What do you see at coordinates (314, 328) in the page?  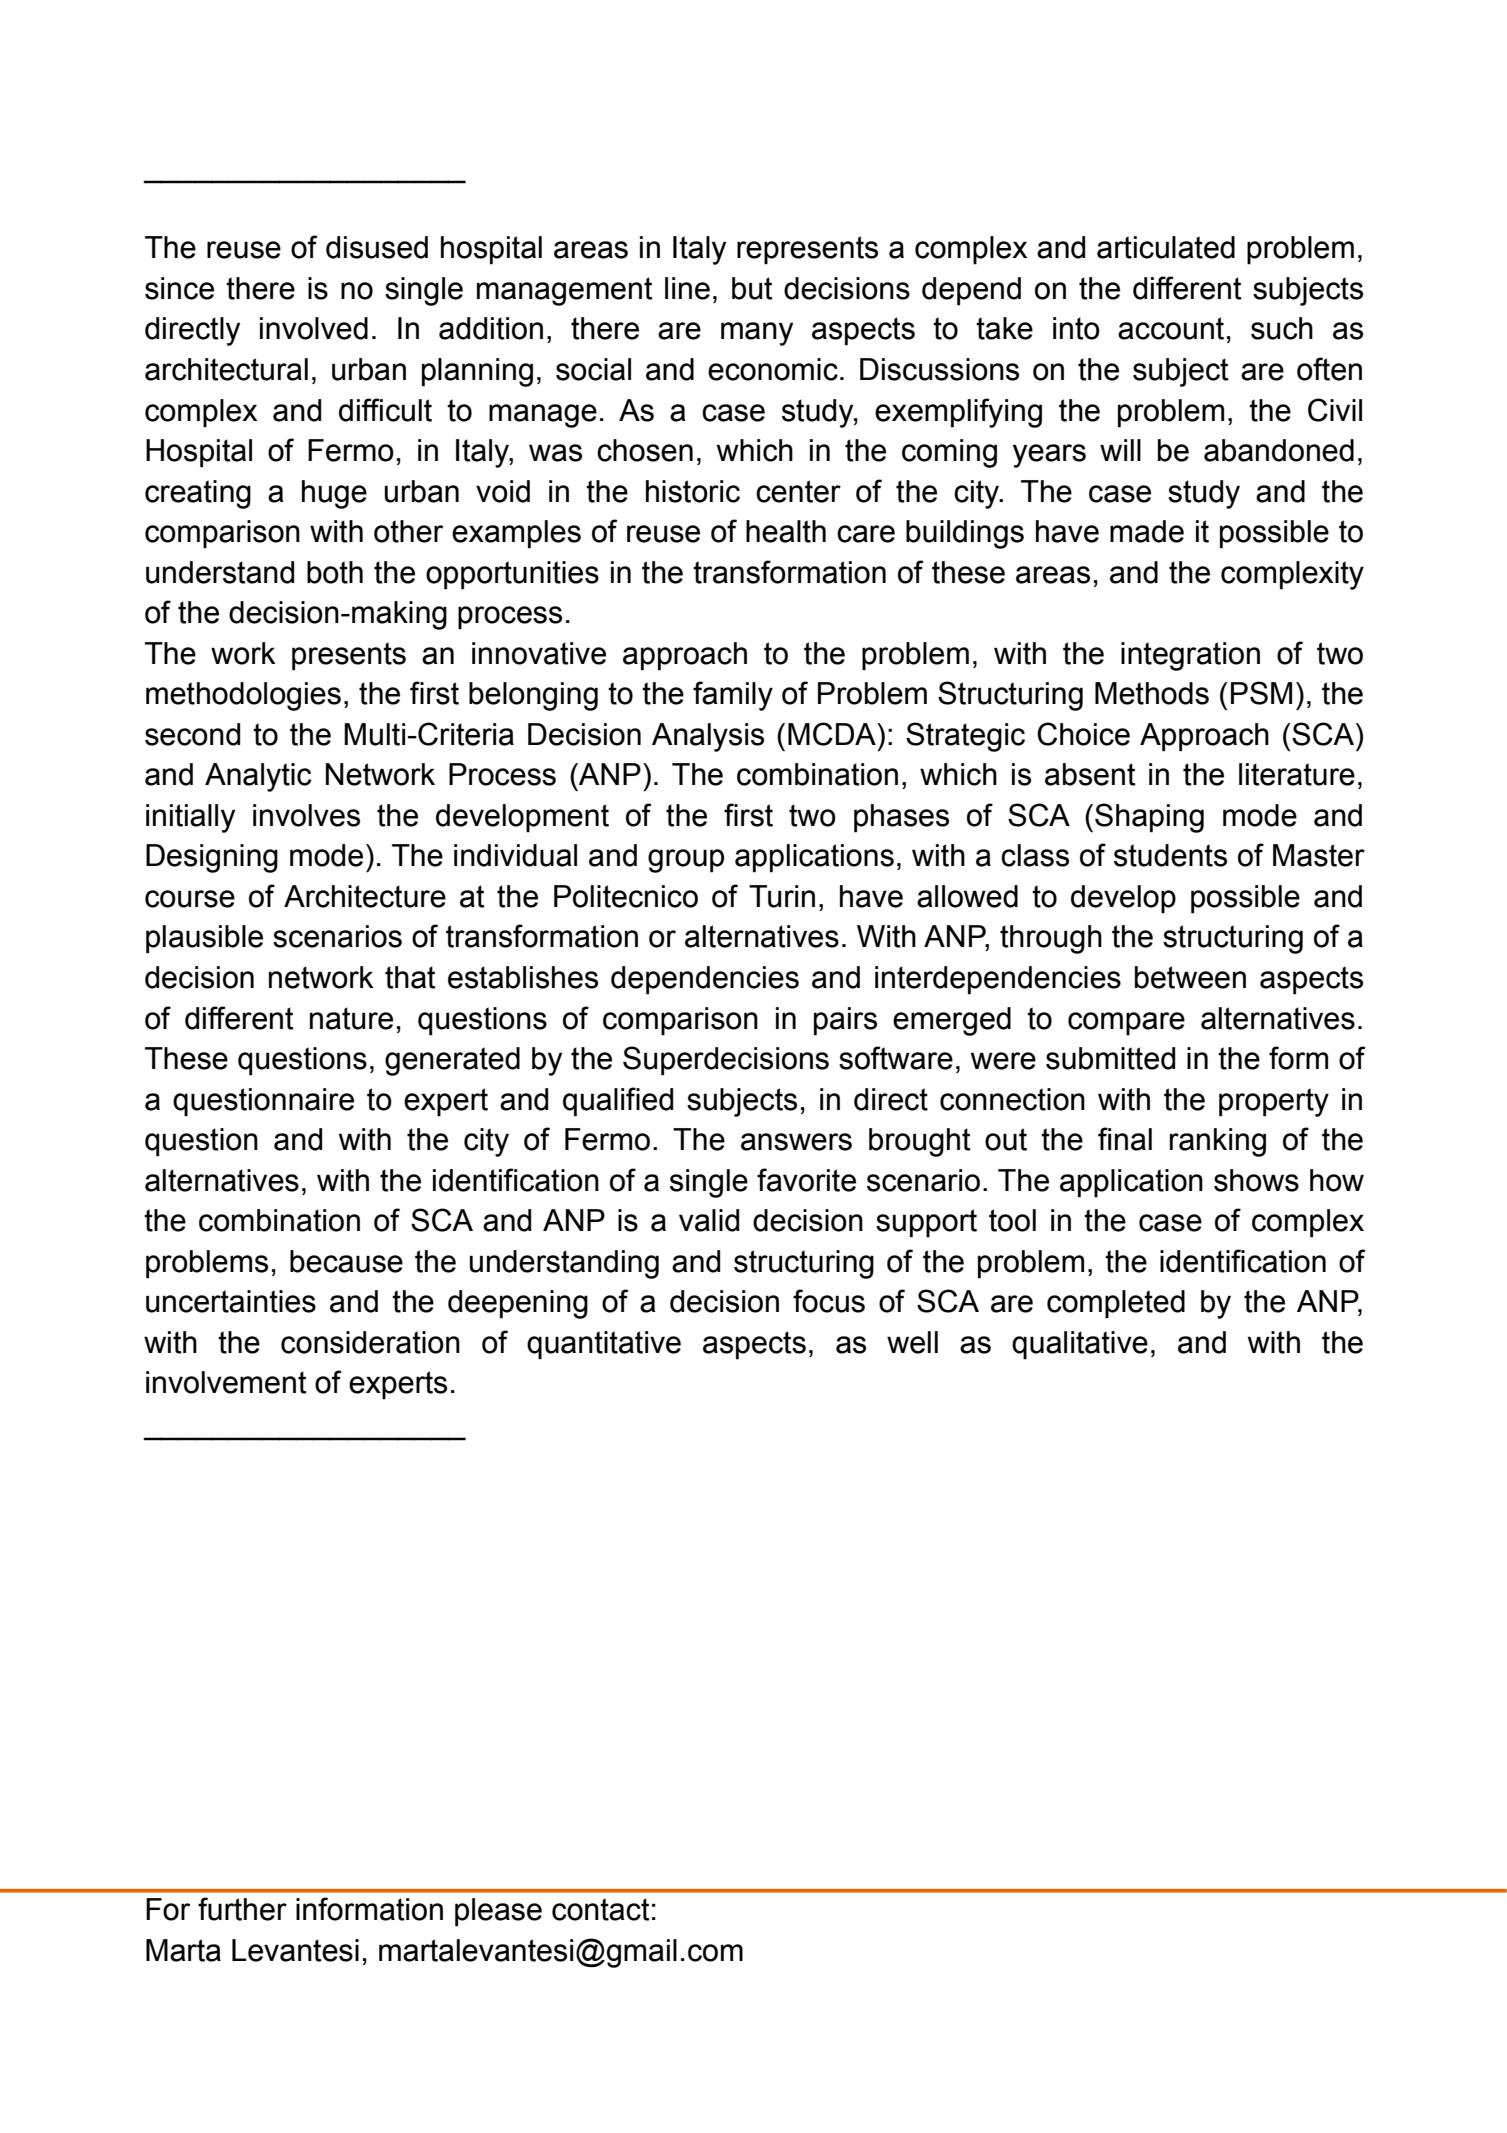 I see `involved` at bounding box center [314, 328].
